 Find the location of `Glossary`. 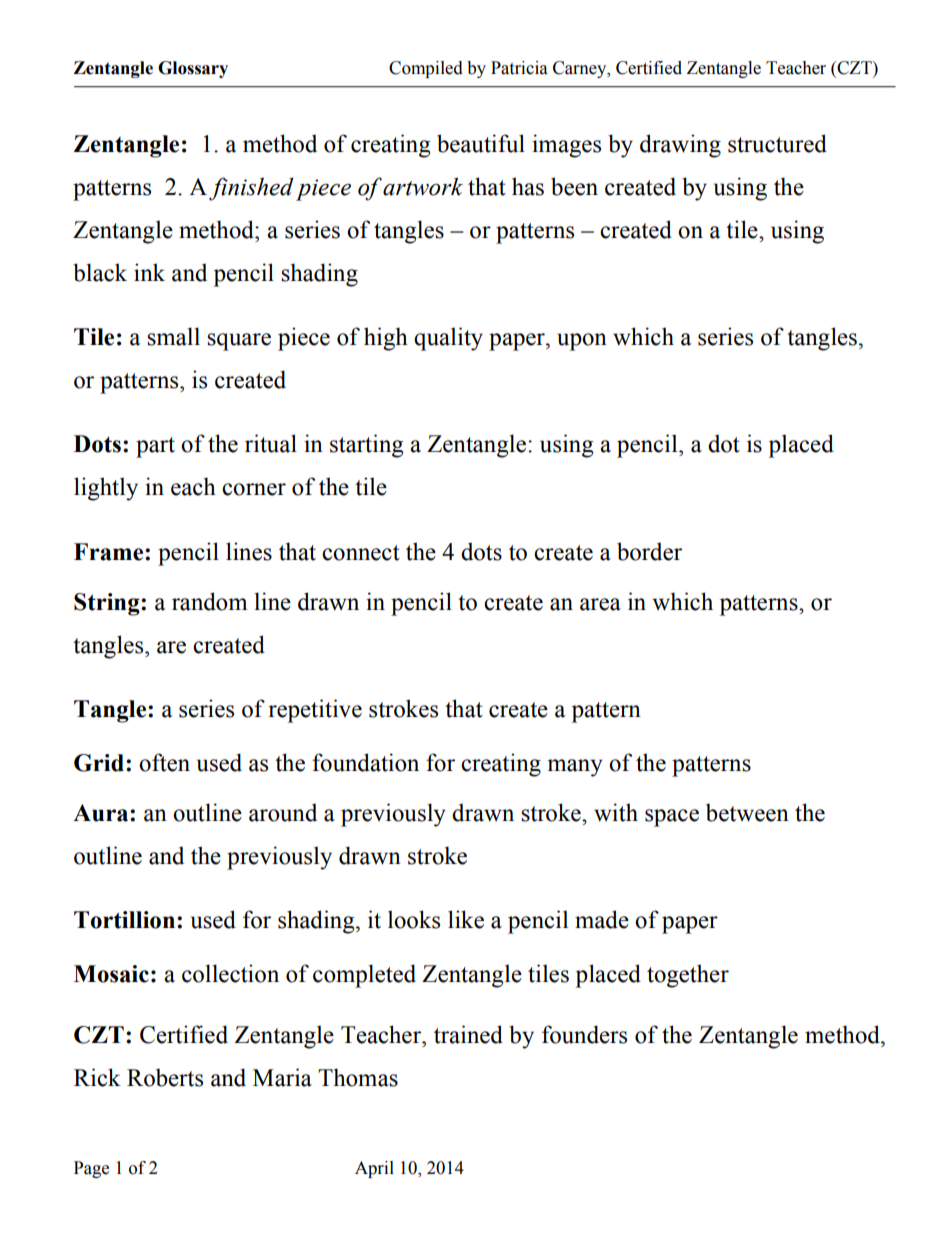

Glossary is located at coordinates (193, 69).
